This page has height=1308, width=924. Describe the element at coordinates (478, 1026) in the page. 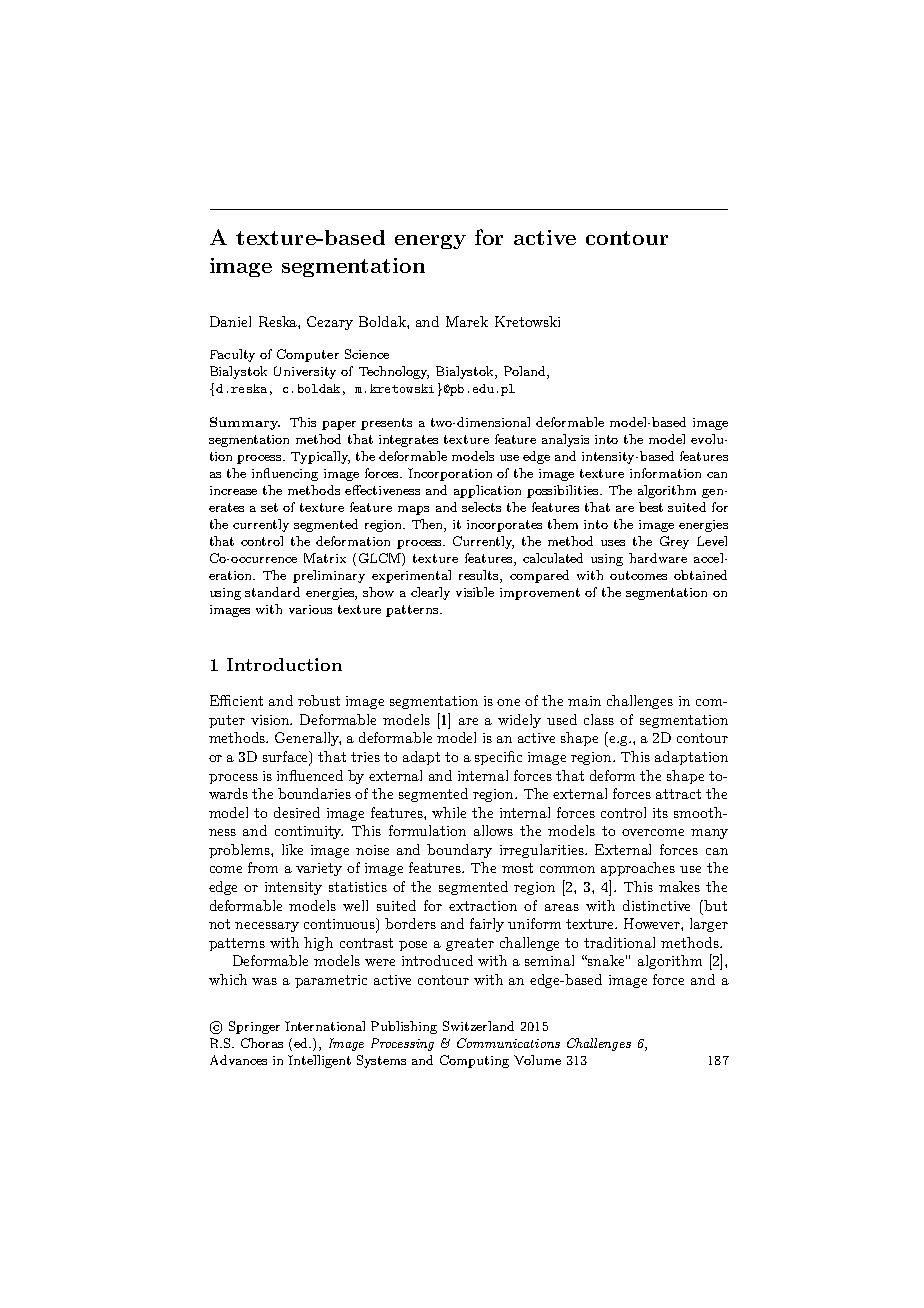

I see `Switzerland` at that location.
